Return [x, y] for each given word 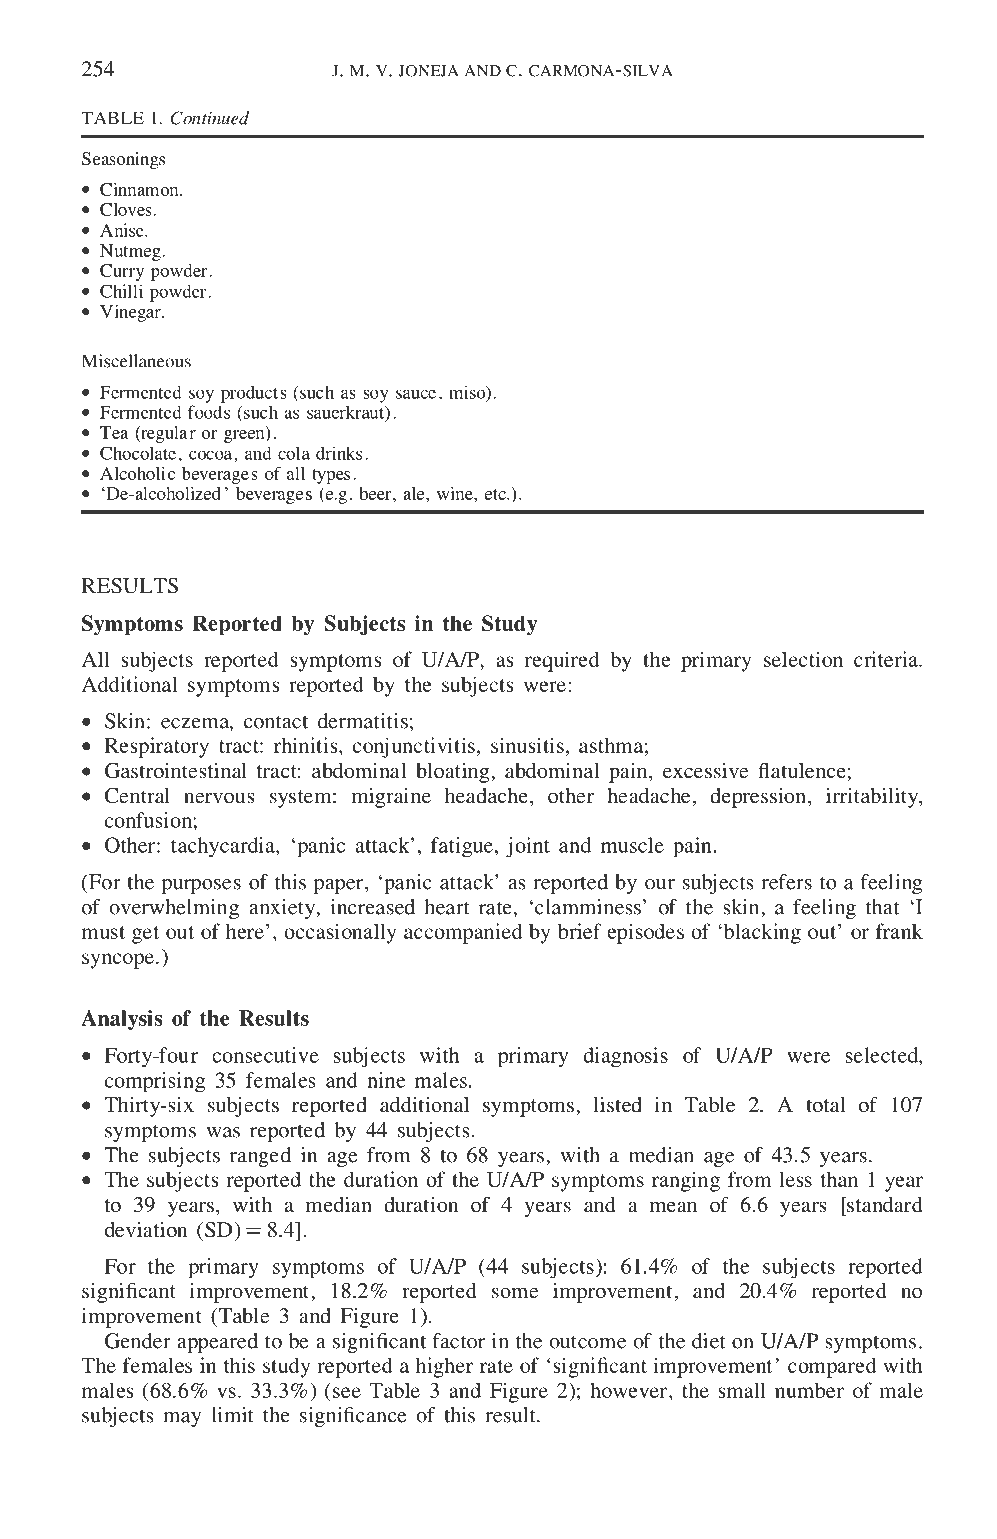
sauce [416, 394]
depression [758, 798]
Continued [209, 118]
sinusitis [527, 745]
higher [444, 1367]
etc [496, 494]
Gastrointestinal [176, 771]
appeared [217, 1343]
